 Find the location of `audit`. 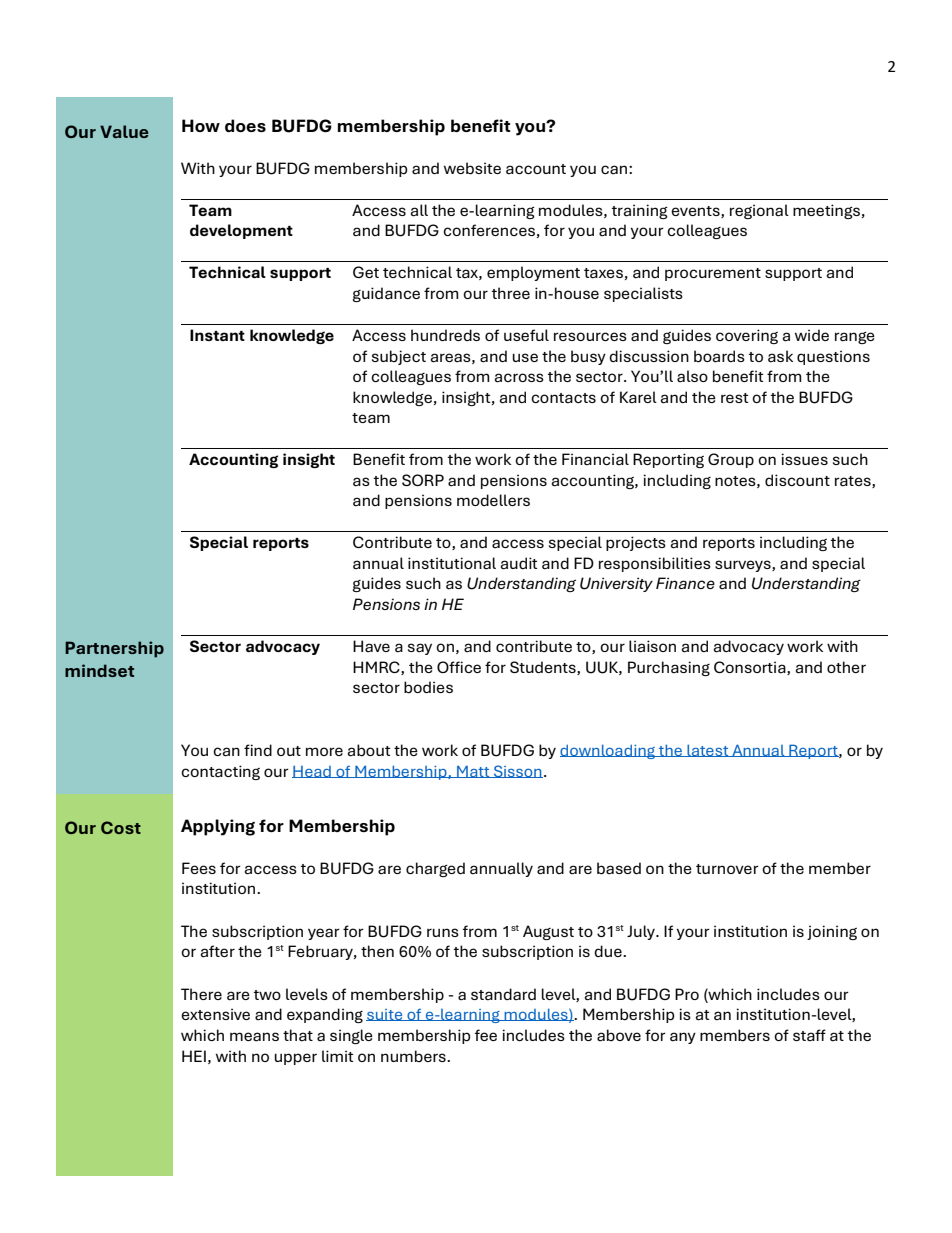

audit is located at coordinates (518, 563).
